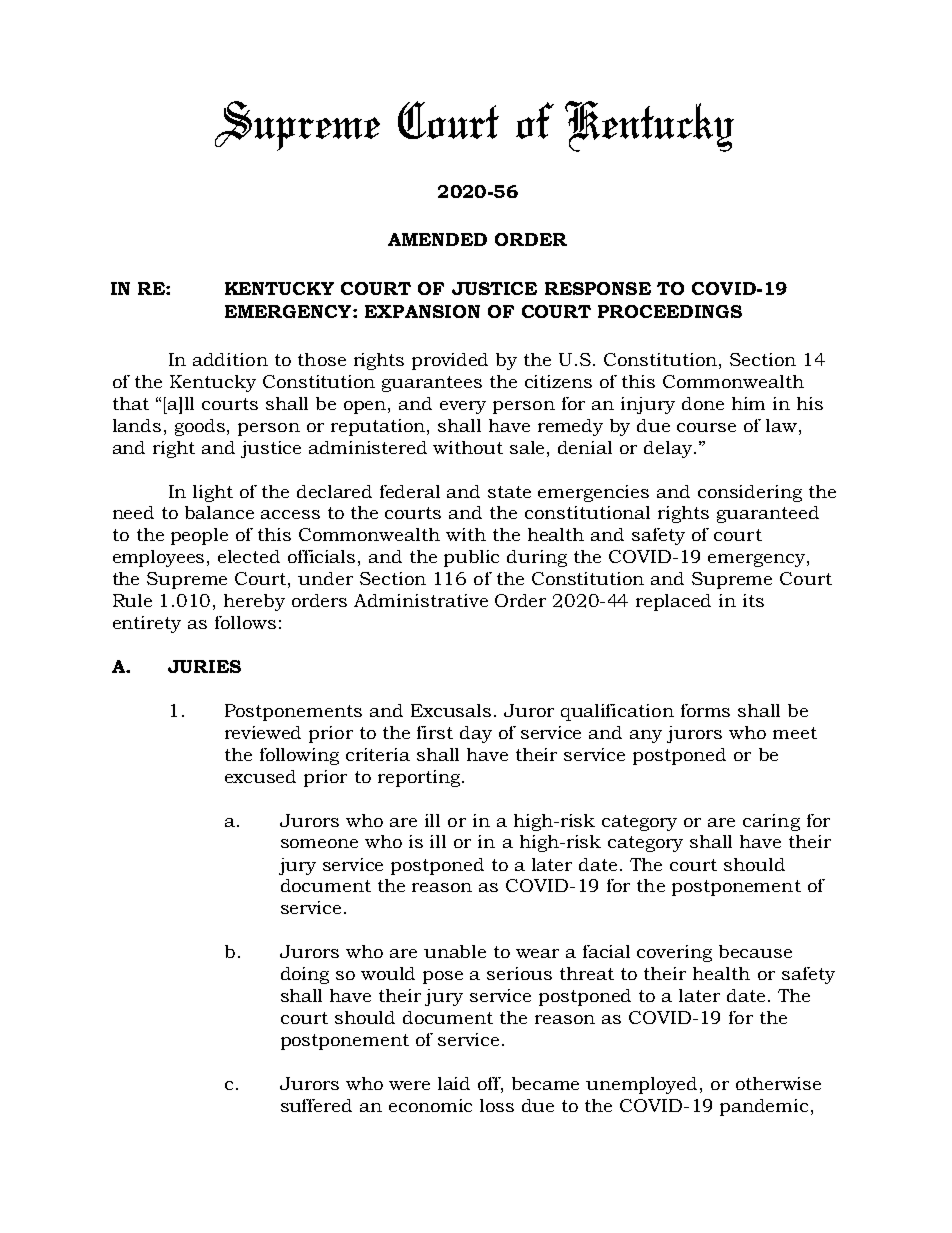  What do you see at coordinates (437, 239) in the document?
I see `AMENDED` at bounding box center [437, 239].
